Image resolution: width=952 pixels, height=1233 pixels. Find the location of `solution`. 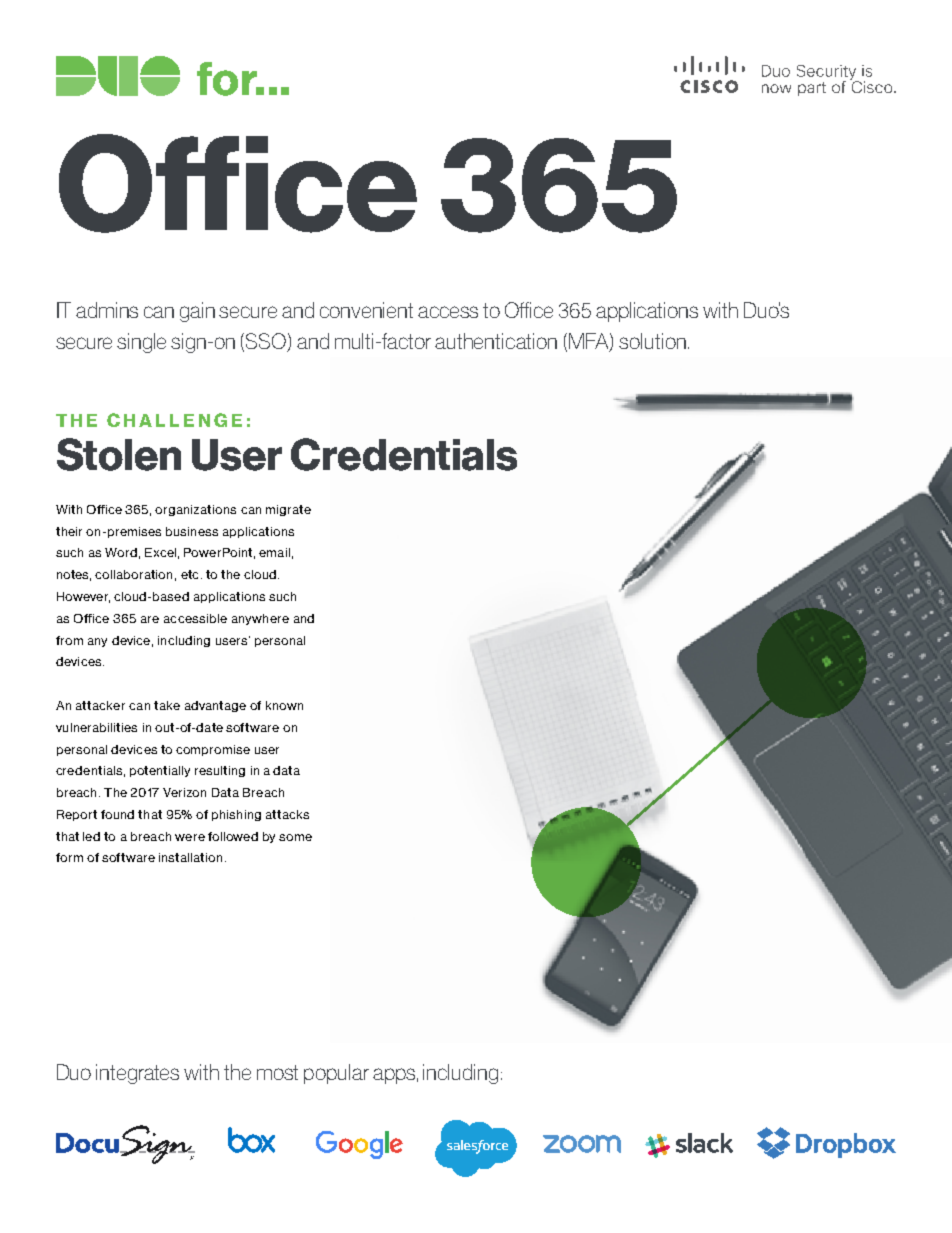

solution is located at coordinates (652, 341).
